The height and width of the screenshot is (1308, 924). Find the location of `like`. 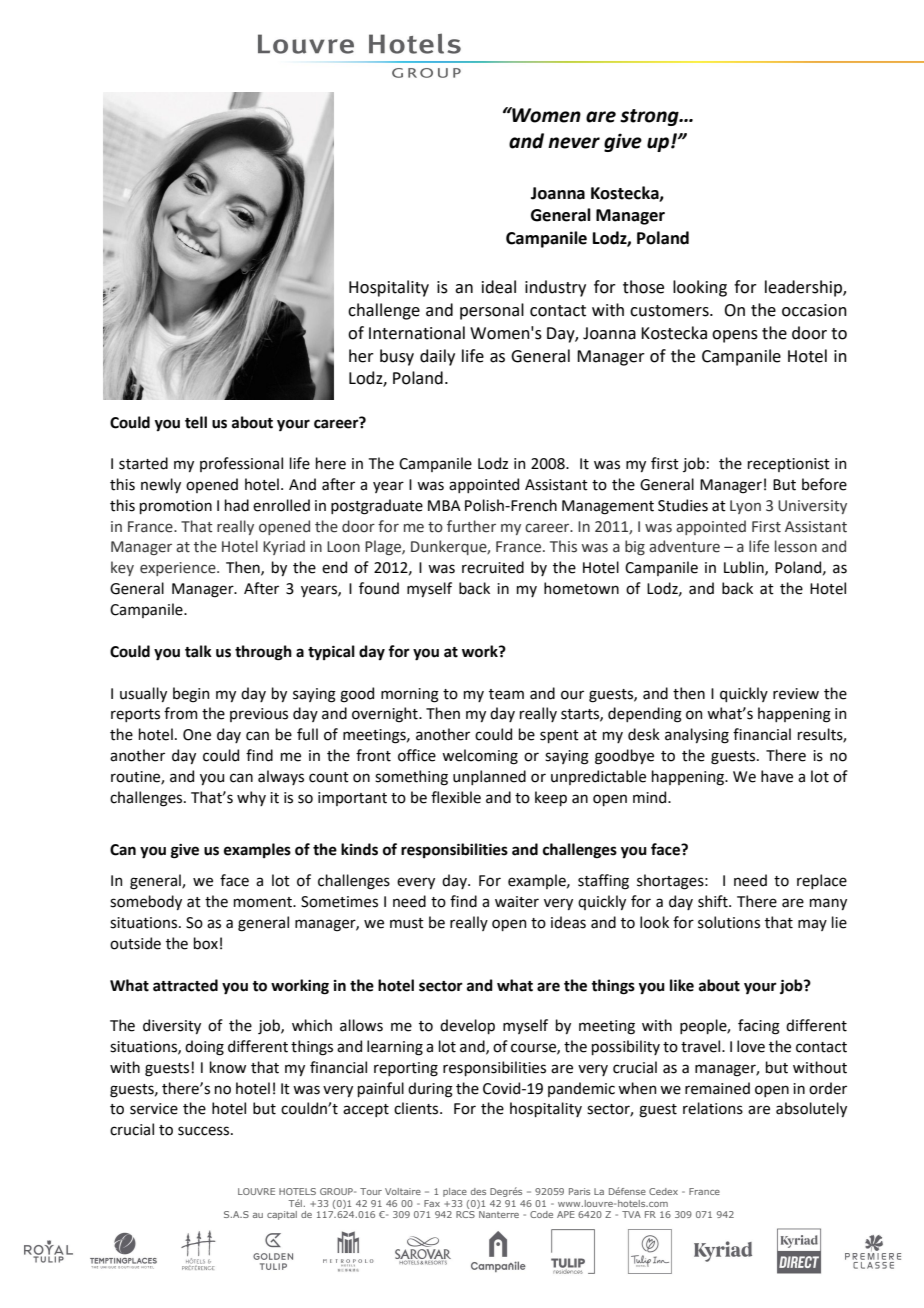

like is located at coordinates (682, 985).
